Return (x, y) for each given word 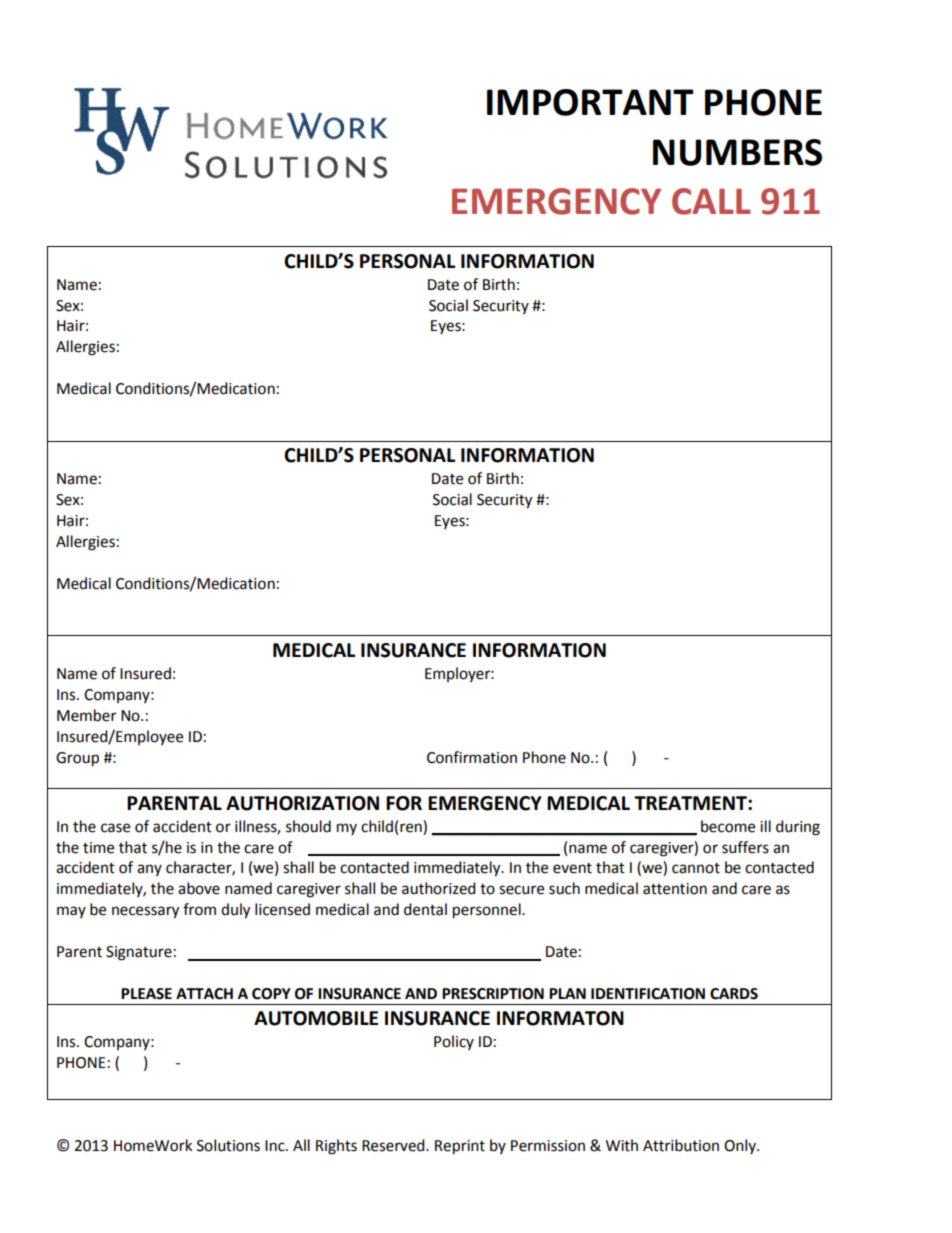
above (199, 888)
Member (86, 715)
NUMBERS (737, 152)
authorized (439, 888)
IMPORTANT (590, 102)
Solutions (228, 1145)
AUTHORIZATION (302, 803)
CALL (711, 201)
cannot (696, 868)
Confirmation (472, 757)
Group (77, 759)
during (798, 828)
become (728, 826)
